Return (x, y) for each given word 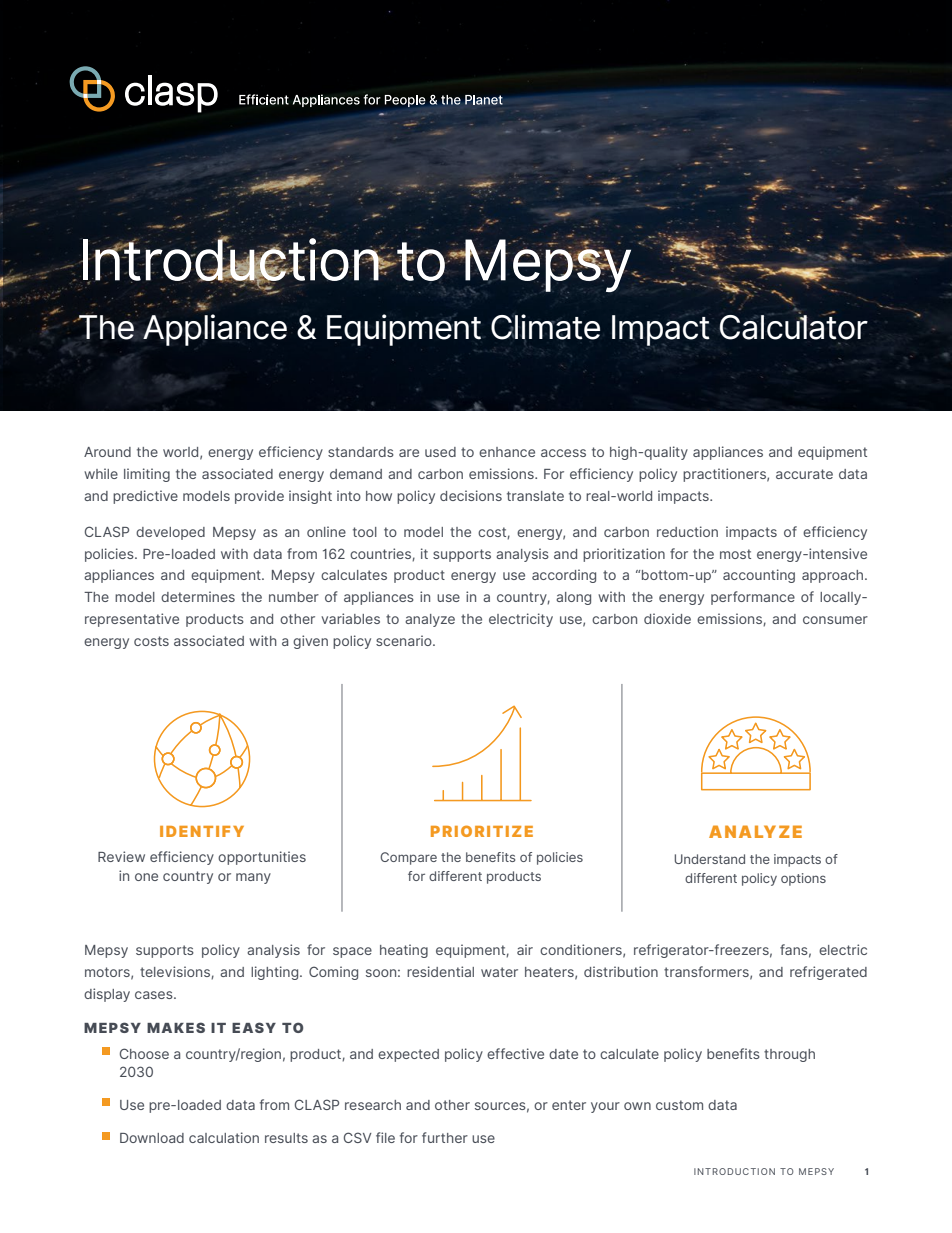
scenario (405, 640)
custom (679, 1105)
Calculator (793, 326)
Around (107, 452)
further (445, 1137)
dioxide (667, 618)
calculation (224, 1137)
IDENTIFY (202, 831)
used (440, 452)
